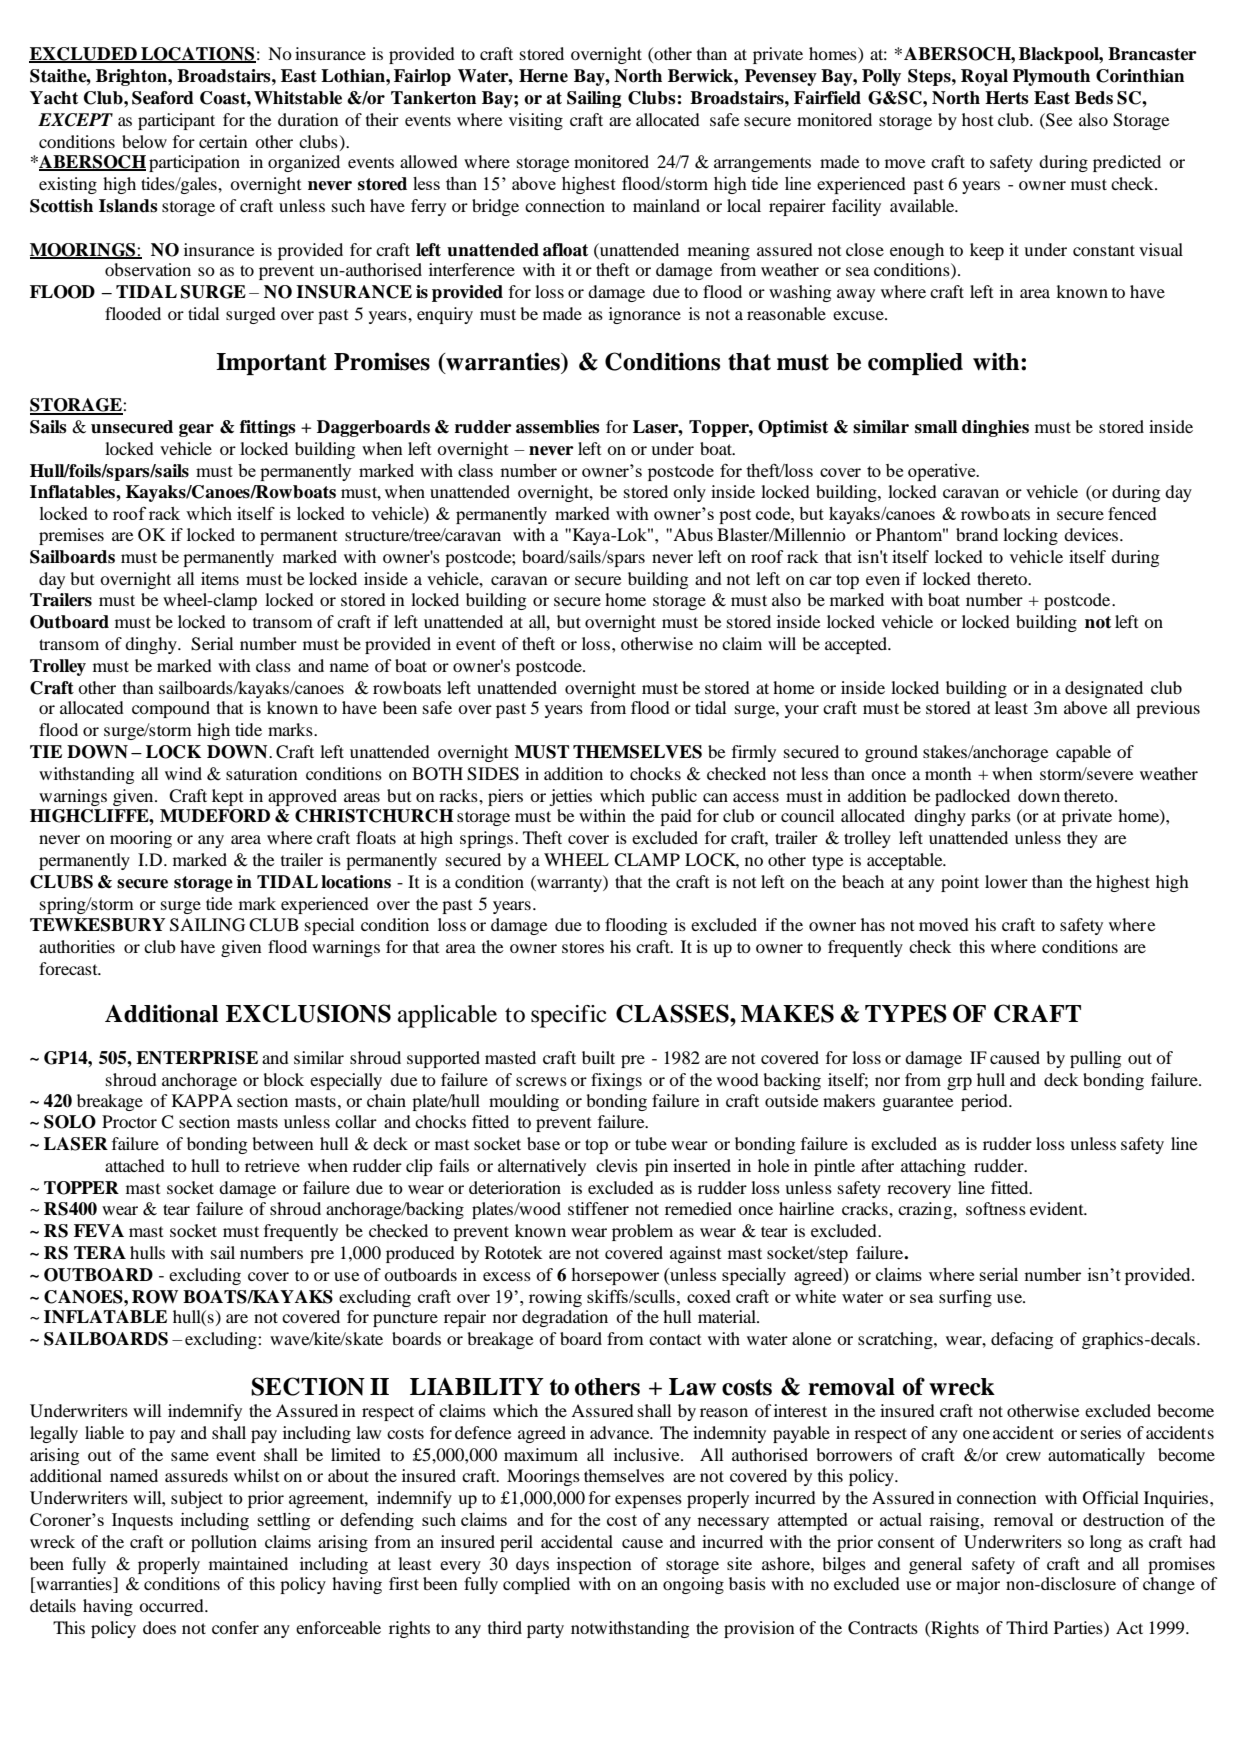 The width and height of the image is (1245, 1761). Describe the element at coordinates (594, 1565) in the image. I see `inspection` at that location.
